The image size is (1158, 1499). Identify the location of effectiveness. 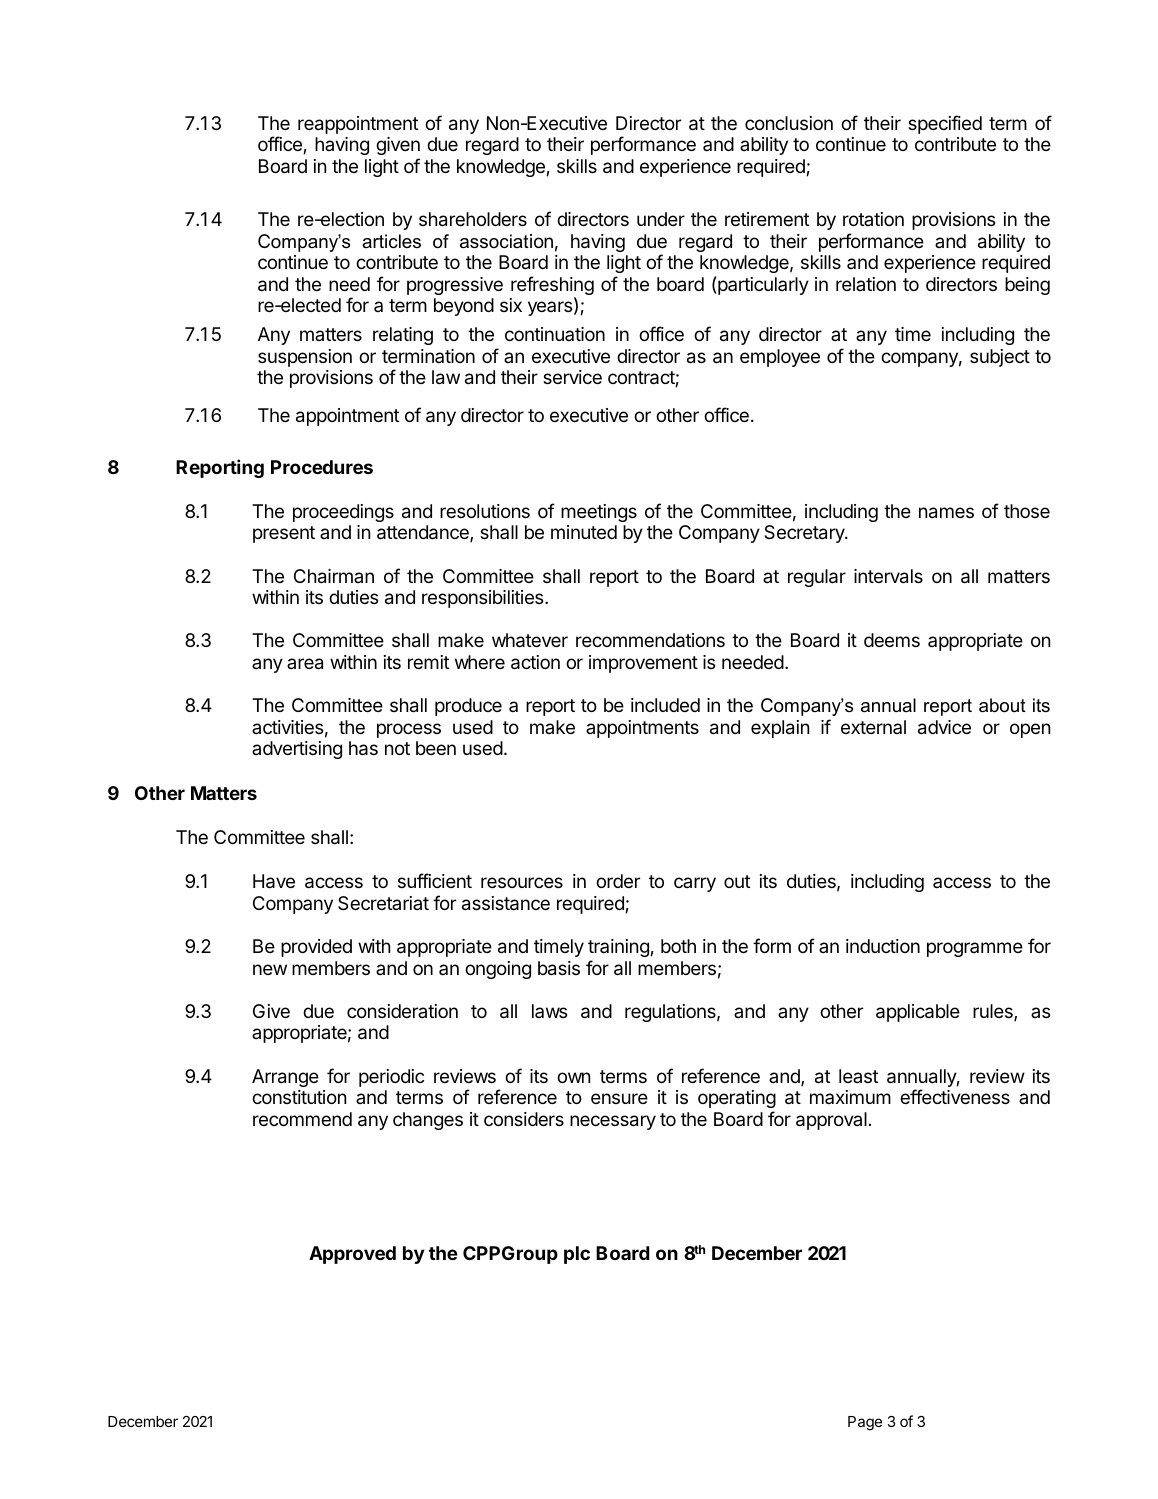
(955, 1096).
